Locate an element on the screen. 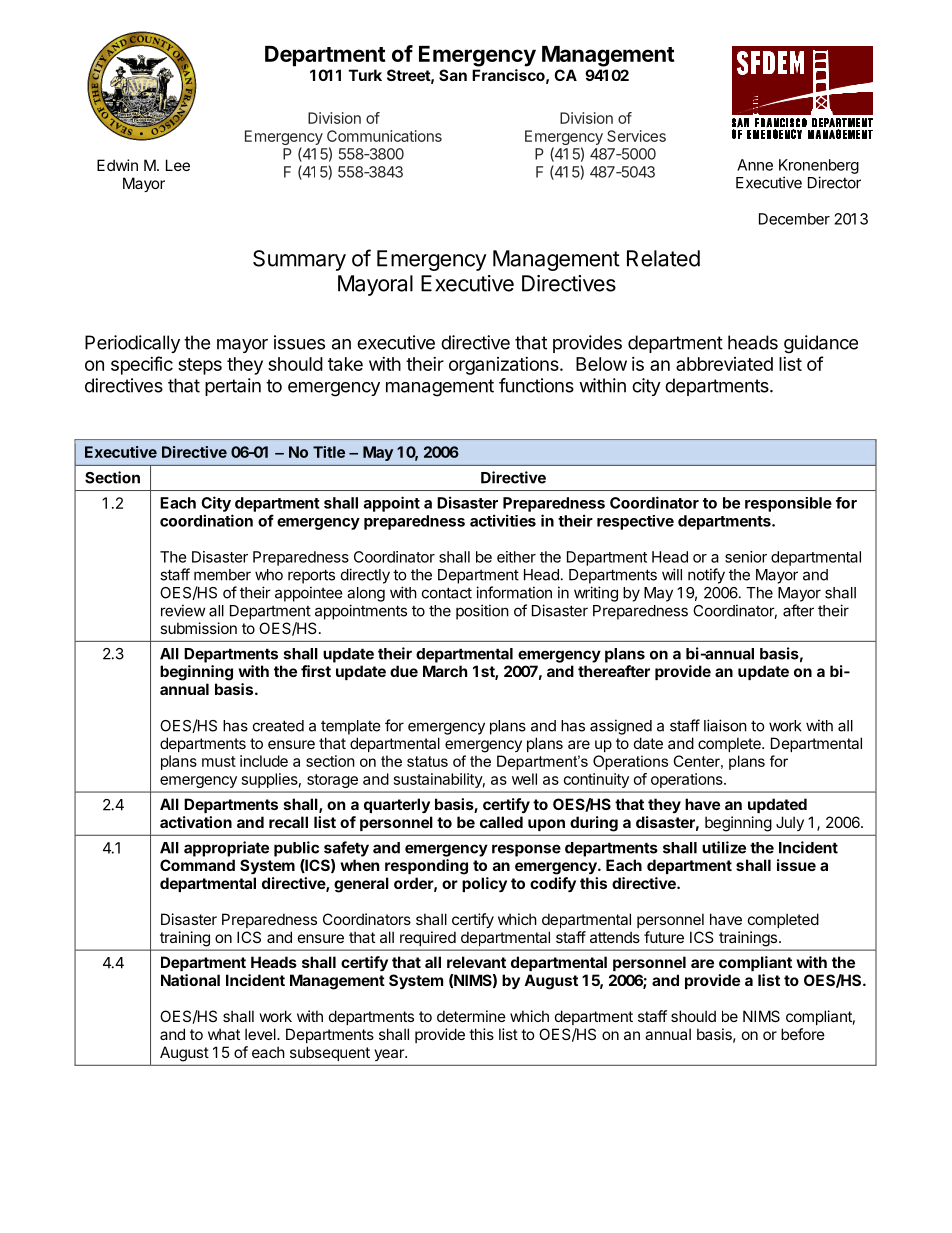 The image size is (952, 1233). Lee is located at coordinates (178, 165).
